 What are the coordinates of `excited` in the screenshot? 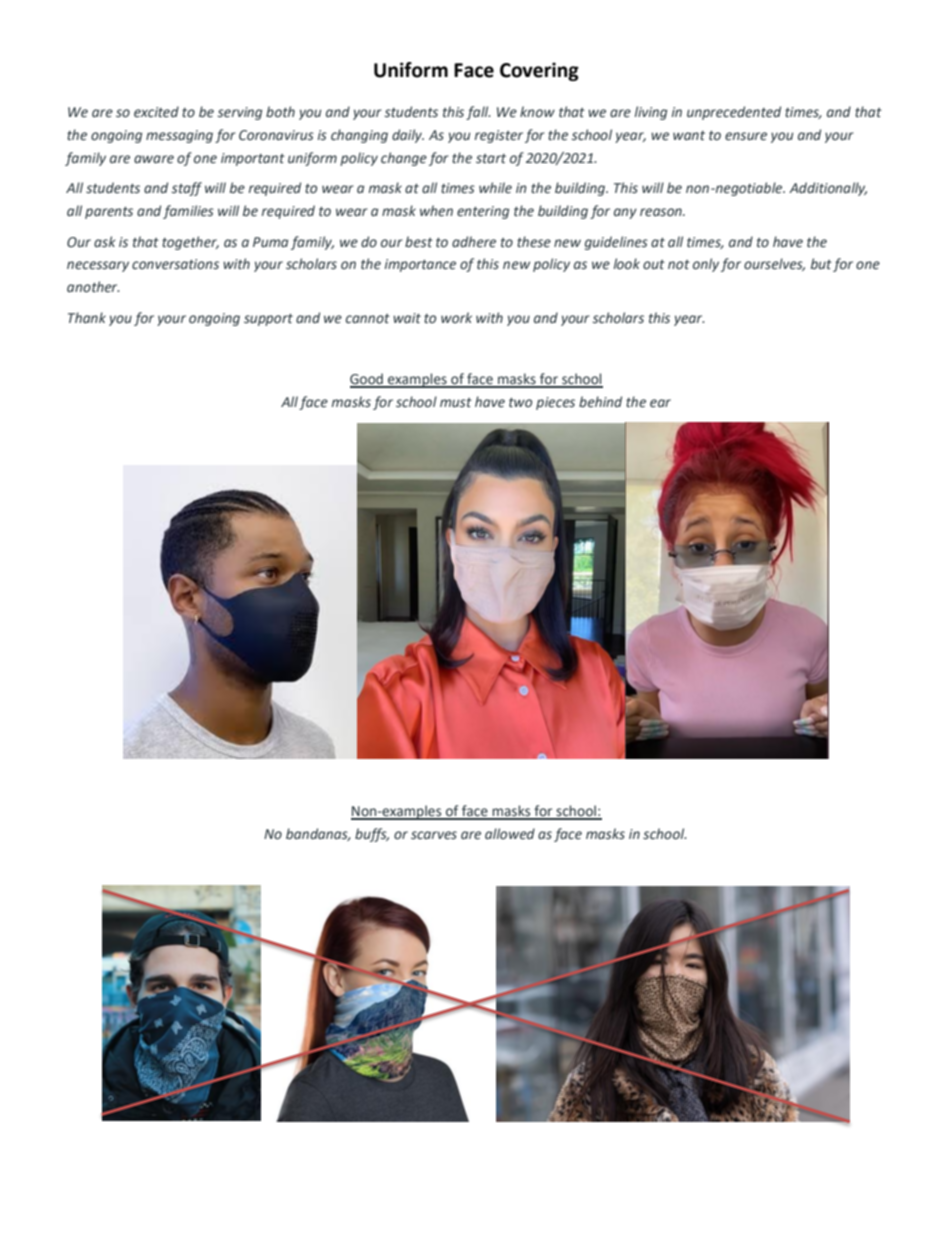 It's located at (156, 112).
